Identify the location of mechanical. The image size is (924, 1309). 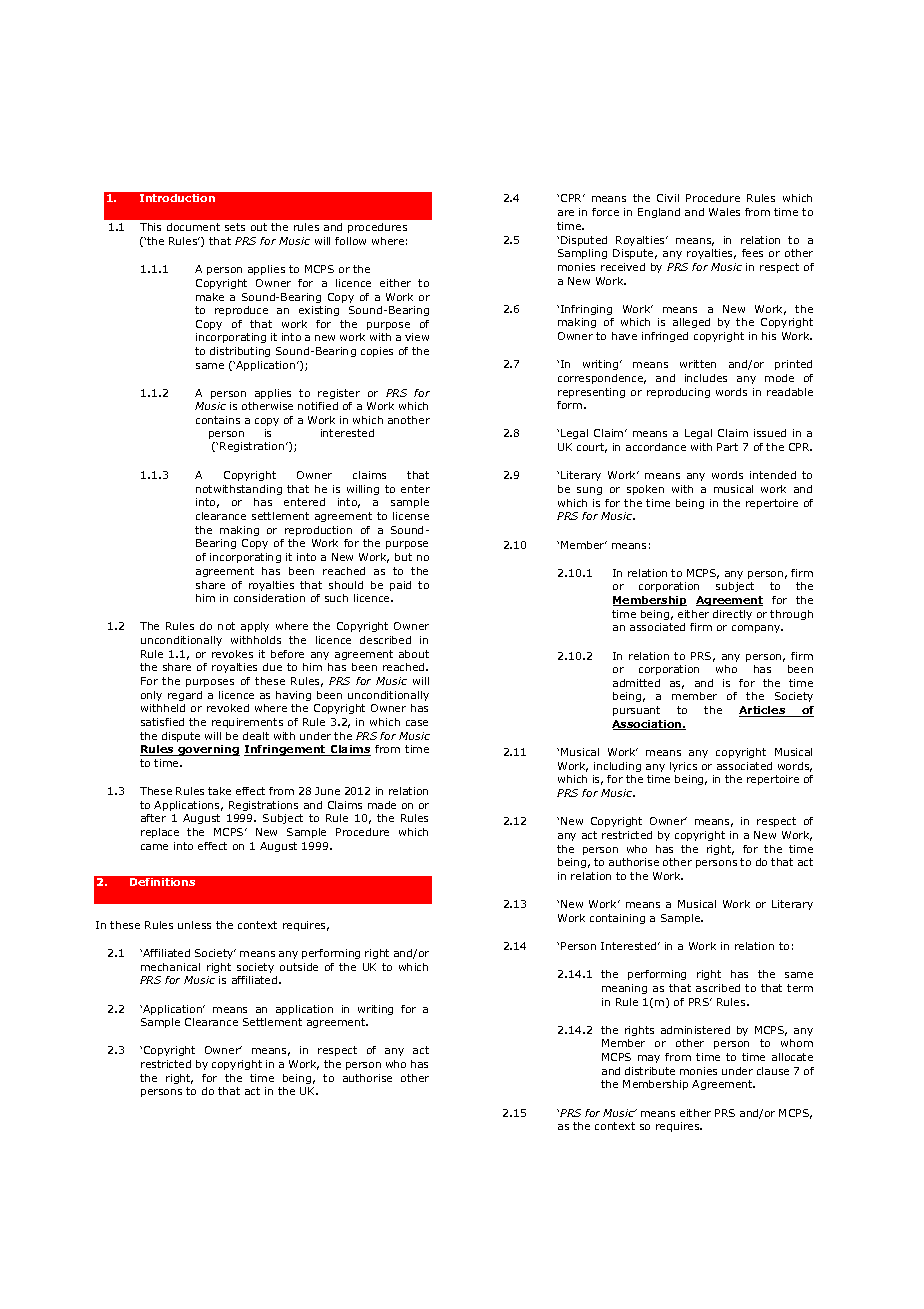
(170, 967).
